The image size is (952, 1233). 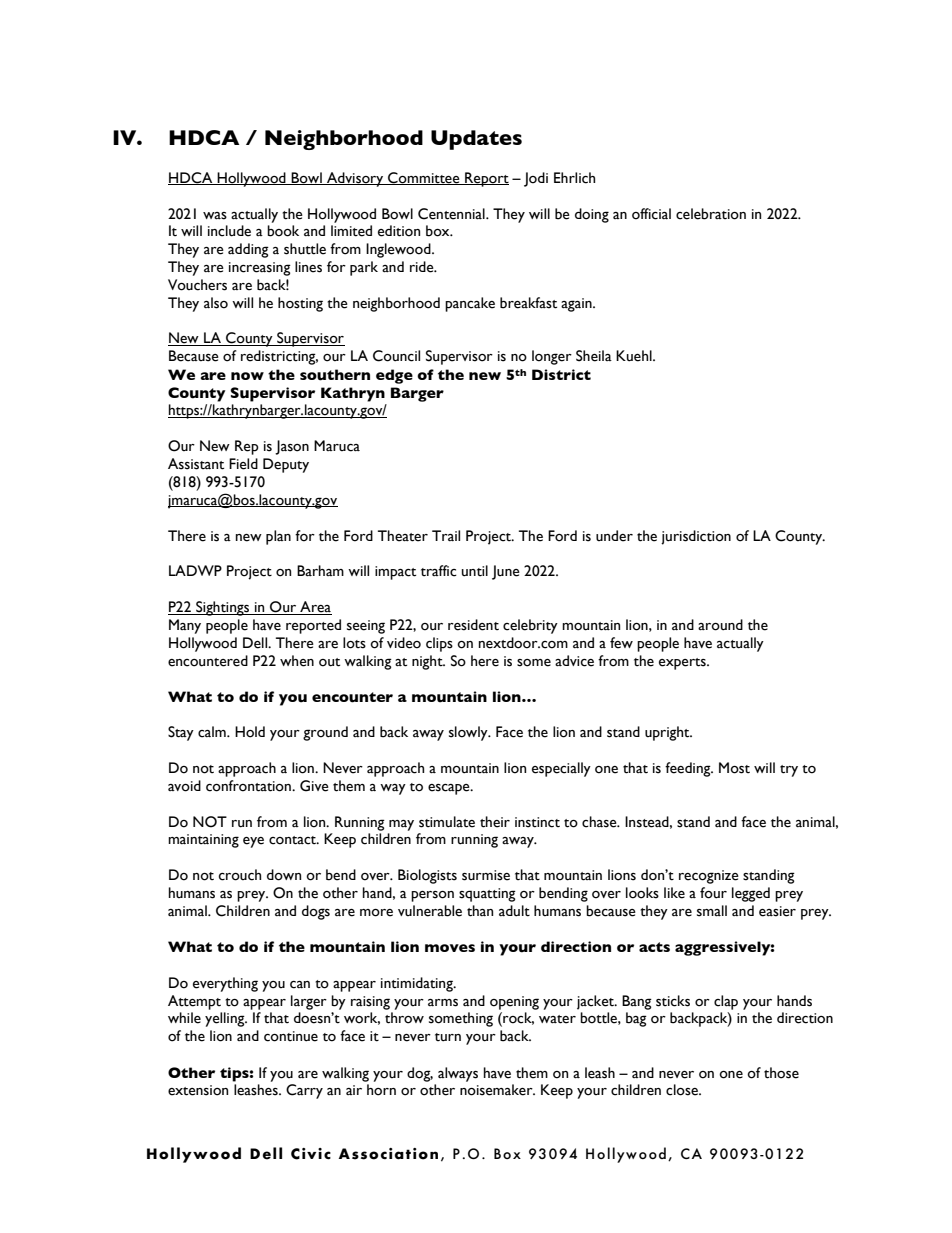 I want to click on Updates, so click(x=476, y=140).
